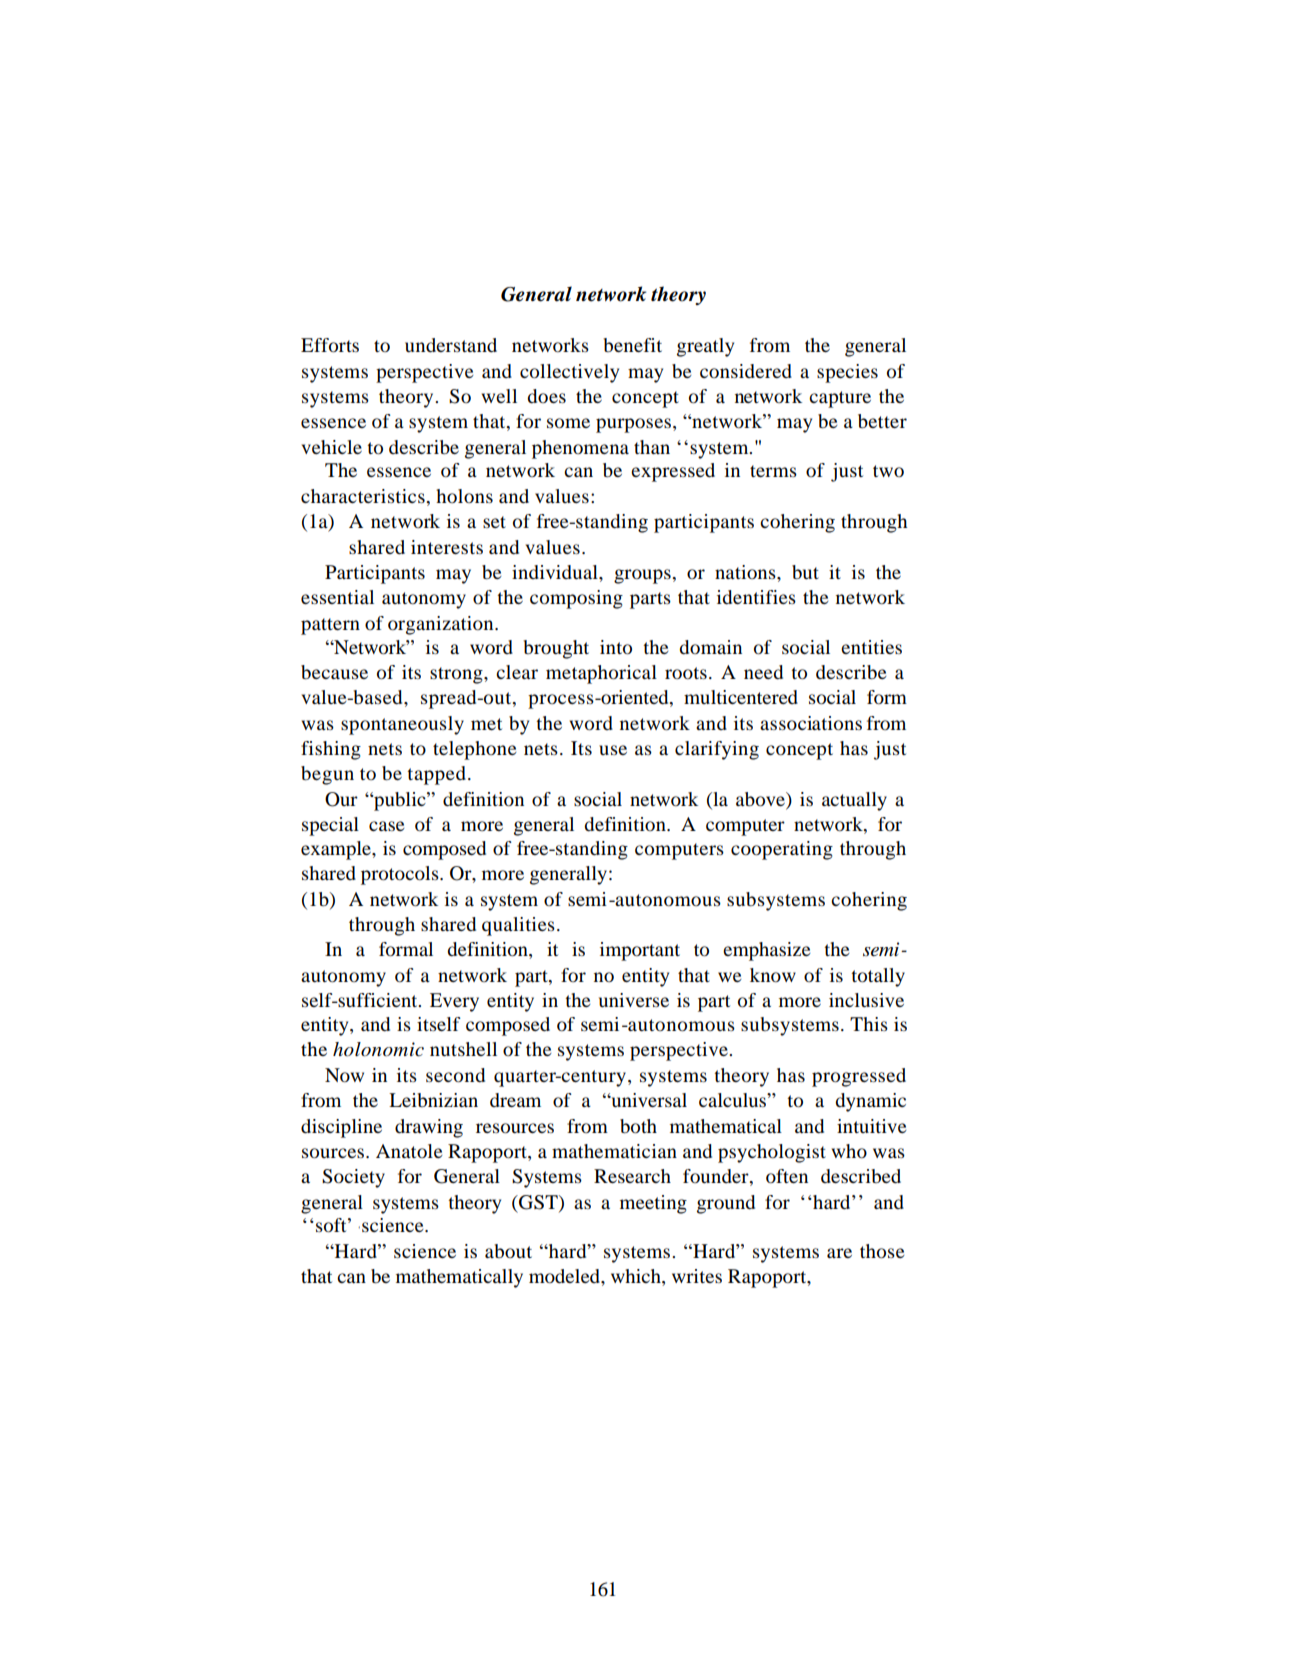 The width and height of the screenshot is (1294, 1675). I want to click on Society, so click(353, 1178).
